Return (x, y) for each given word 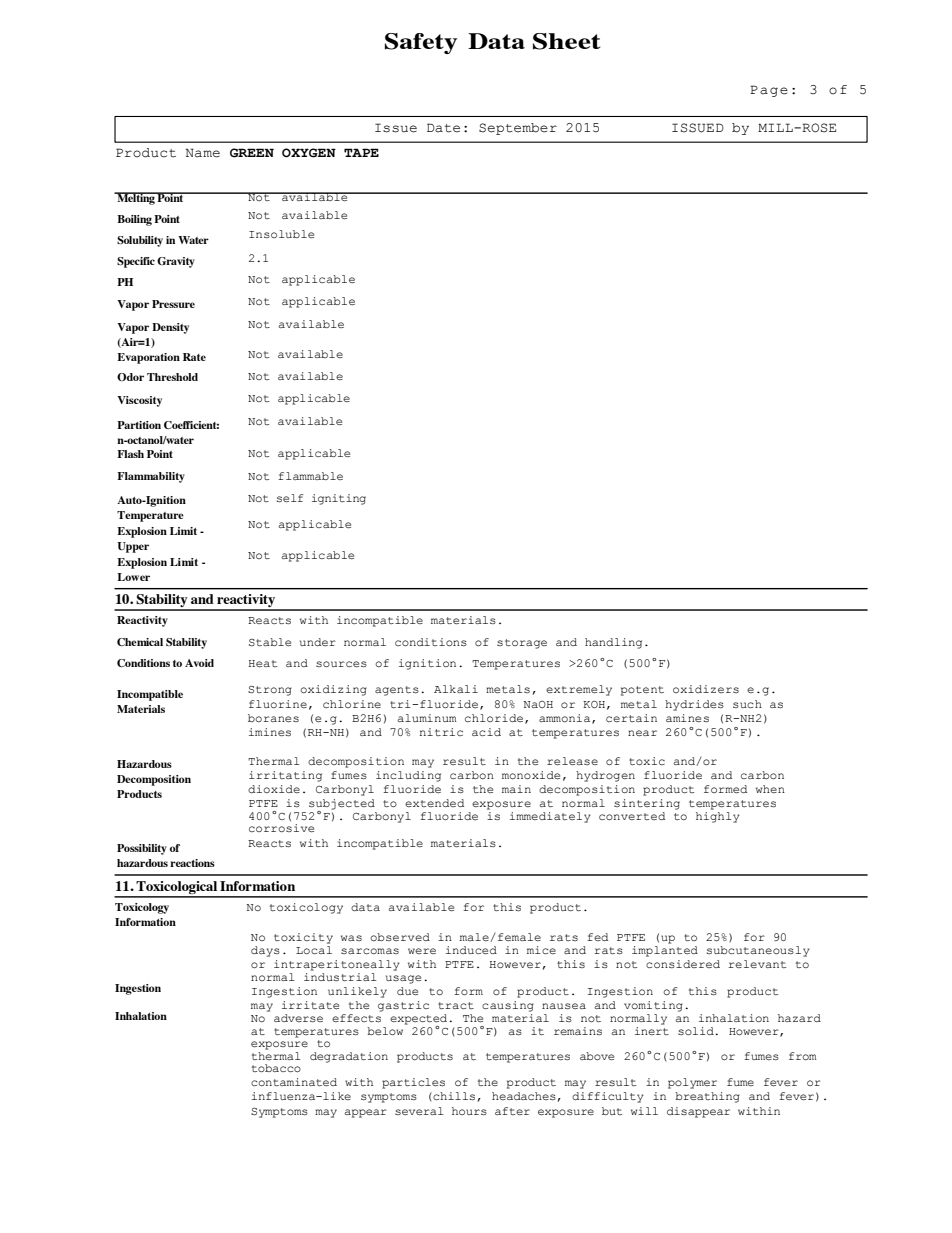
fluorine (278, 704)
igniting (339, 499)
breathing (707, 1097)
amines (687, 718)
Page (769, 91)
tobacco (276, 1068)
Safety (421, 43)
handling (613, 643)
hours (469, 1111)
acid (486, 732)
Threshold (172, 377)
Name (203, 153)
